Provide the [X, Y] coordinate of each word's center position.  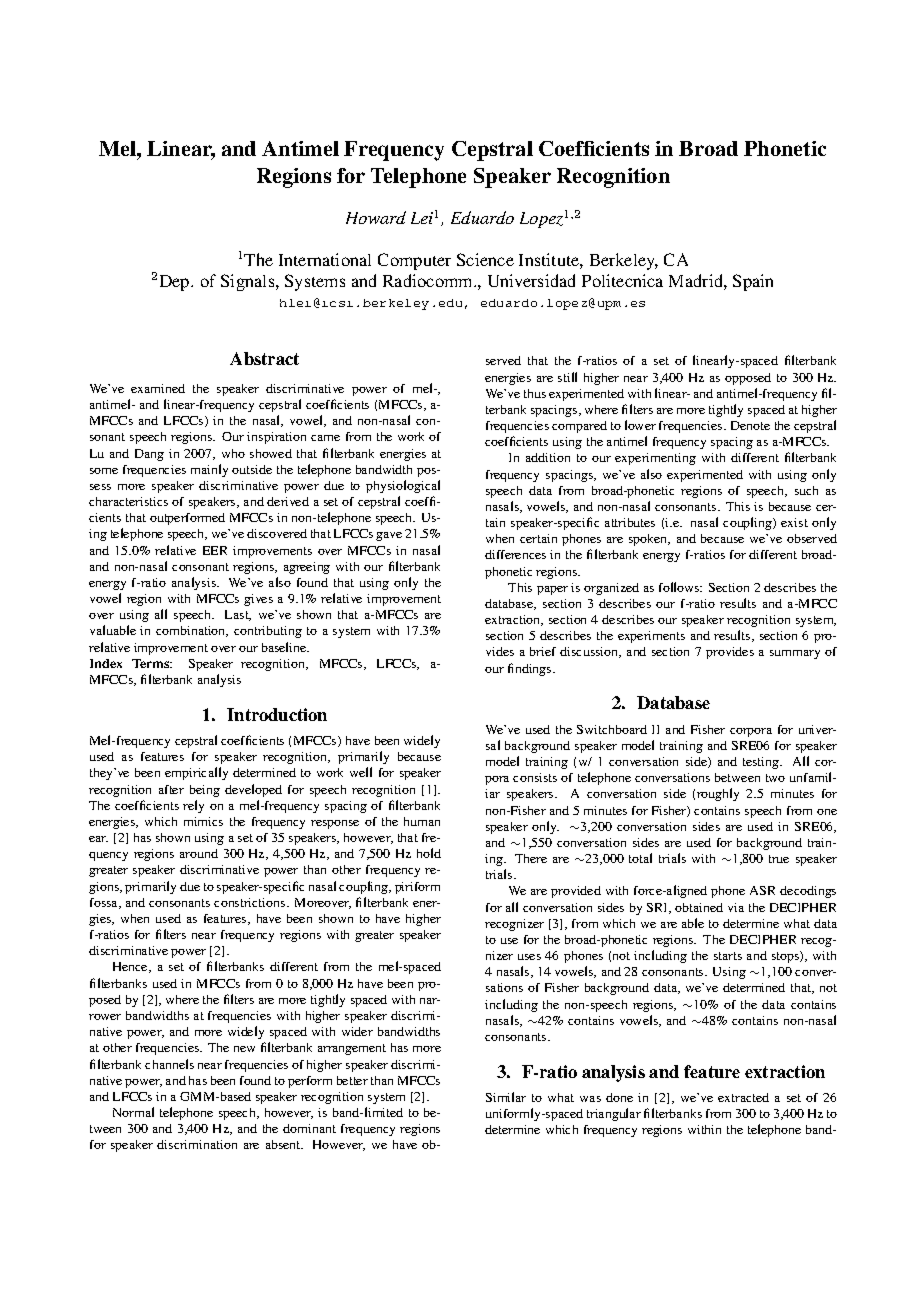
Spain [753, 282]
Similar [506, 1097]
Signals [249, 282]
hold [429, 853]
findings [531, 669]
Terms [152, 663]
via [736, 907]
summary [795, 654]
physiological [403, 486]
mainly [209, 470]
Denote [750, 425]
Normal [133, 1112]
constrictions [251, 902]
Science [485, 259]
